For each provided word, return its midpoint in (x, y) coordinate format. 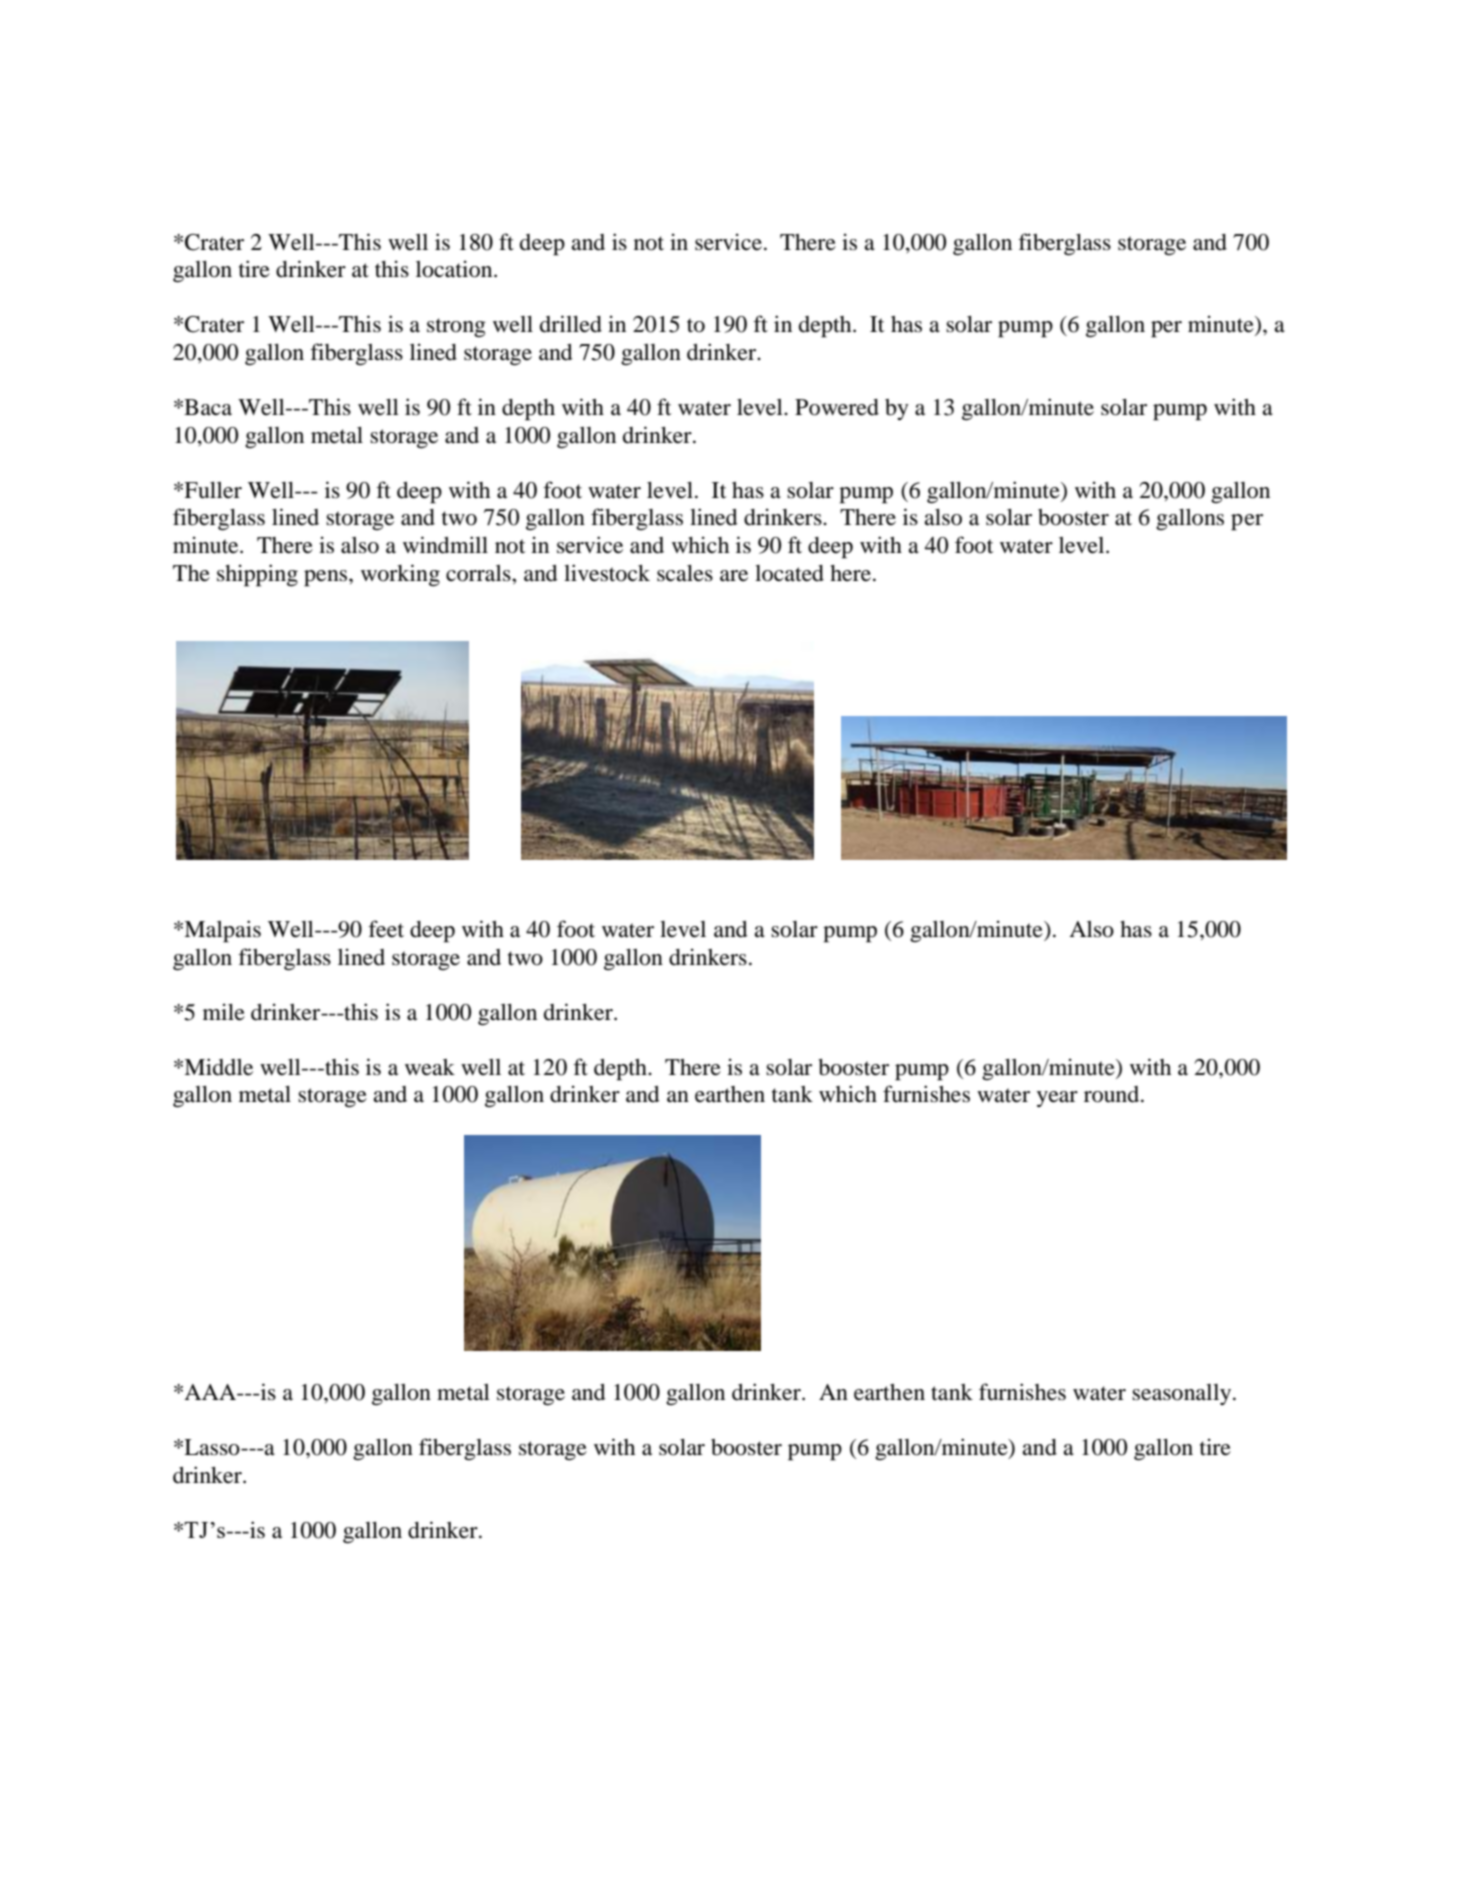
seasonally (1183, 1394)
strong (456, 327)
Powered (837, 407)
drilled (571, 324)
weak (430, 1067)
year (1057, 1099)
